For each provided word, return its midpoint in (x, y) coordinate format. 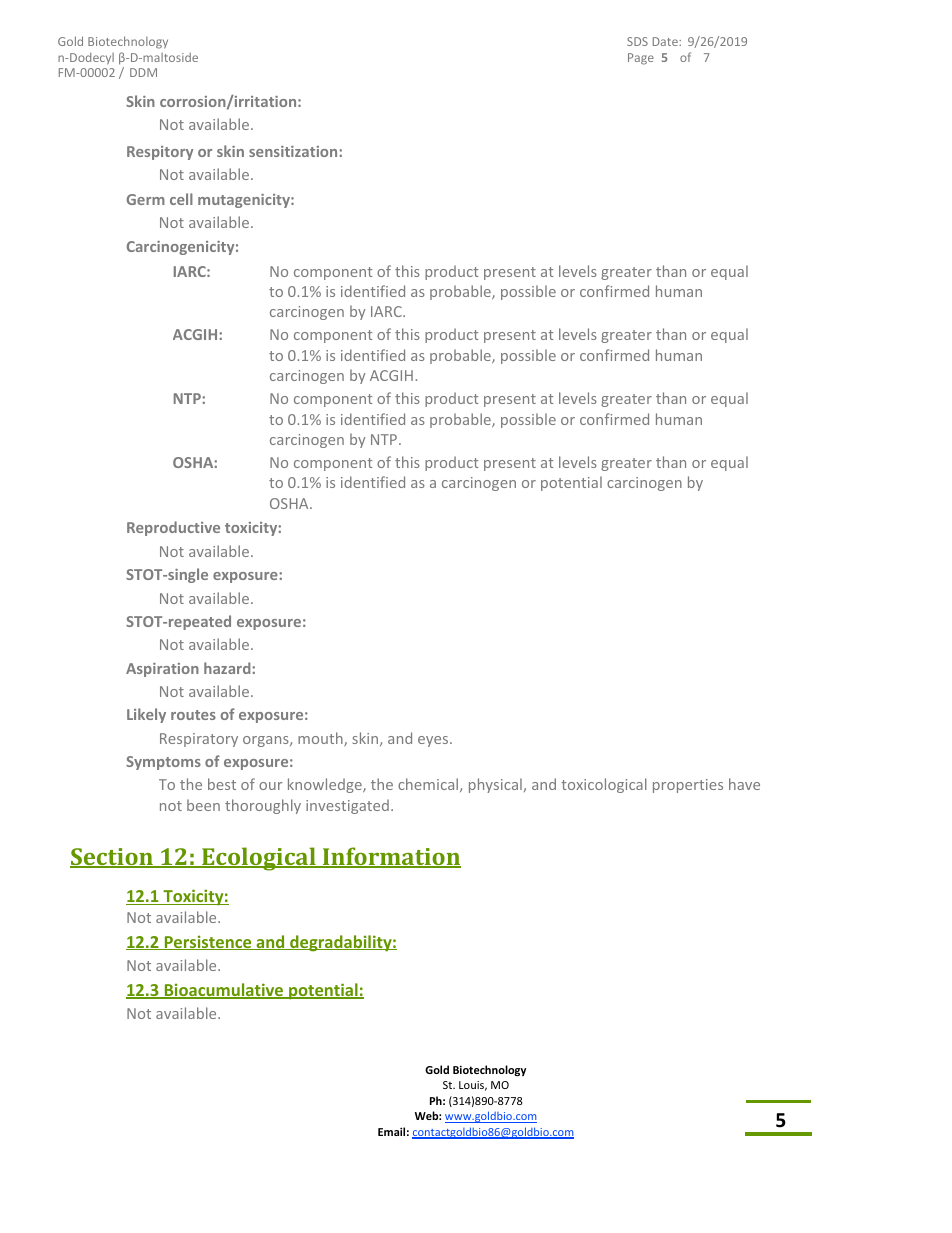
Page (641, 59)
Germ (146, 199)
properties (688, 786)
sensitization (294, 151)
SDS (637, 41)
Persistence (208, 942)
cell (181, 199)
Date (666, 41)
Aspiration (162, 670)
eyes (434, 741)
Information (391, 857)
